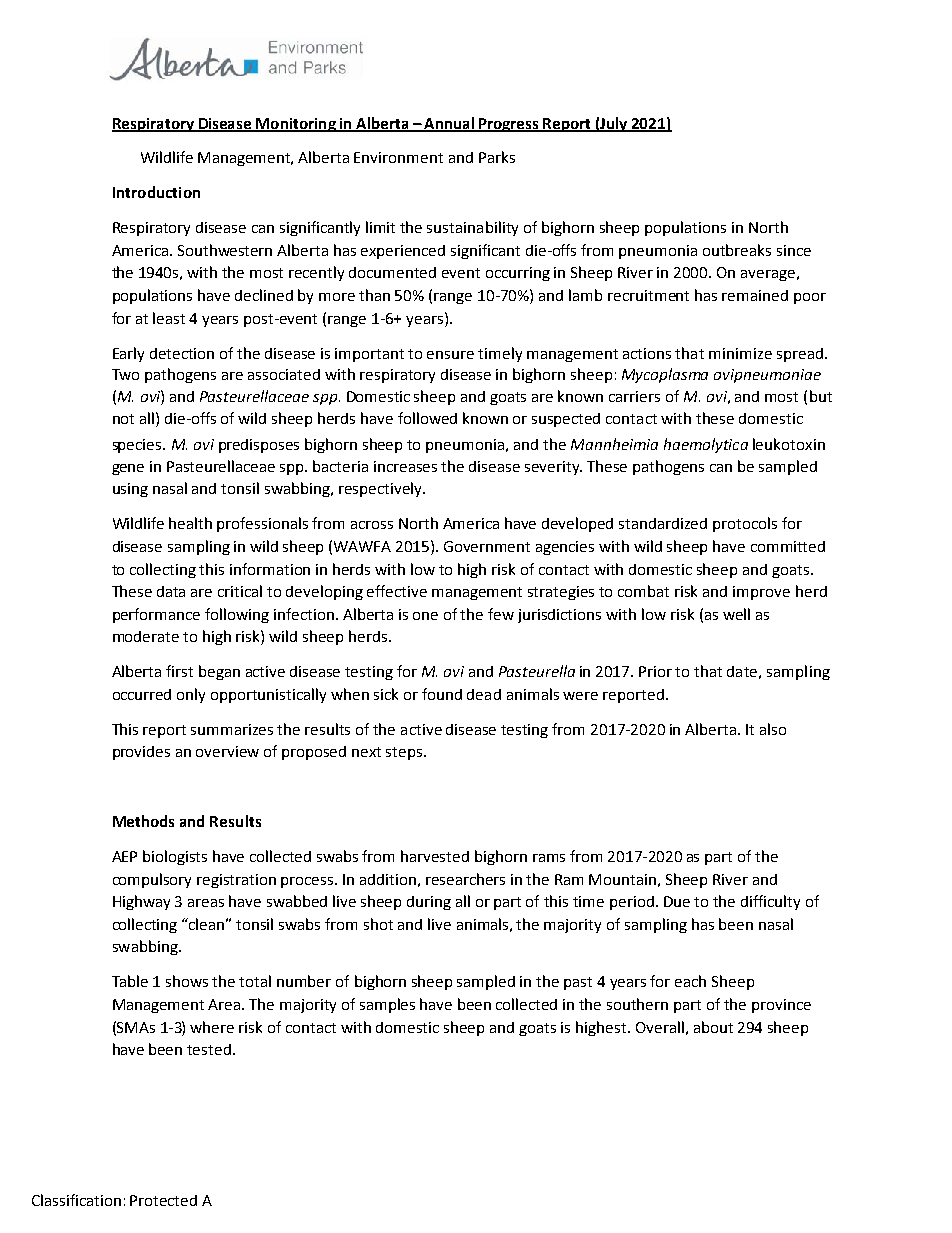 This screenshot has width=952, height=1233. What do you see at coordinates (449, 124) in the screenshot?
I see `Annual` at bounding box center [449, 124].
